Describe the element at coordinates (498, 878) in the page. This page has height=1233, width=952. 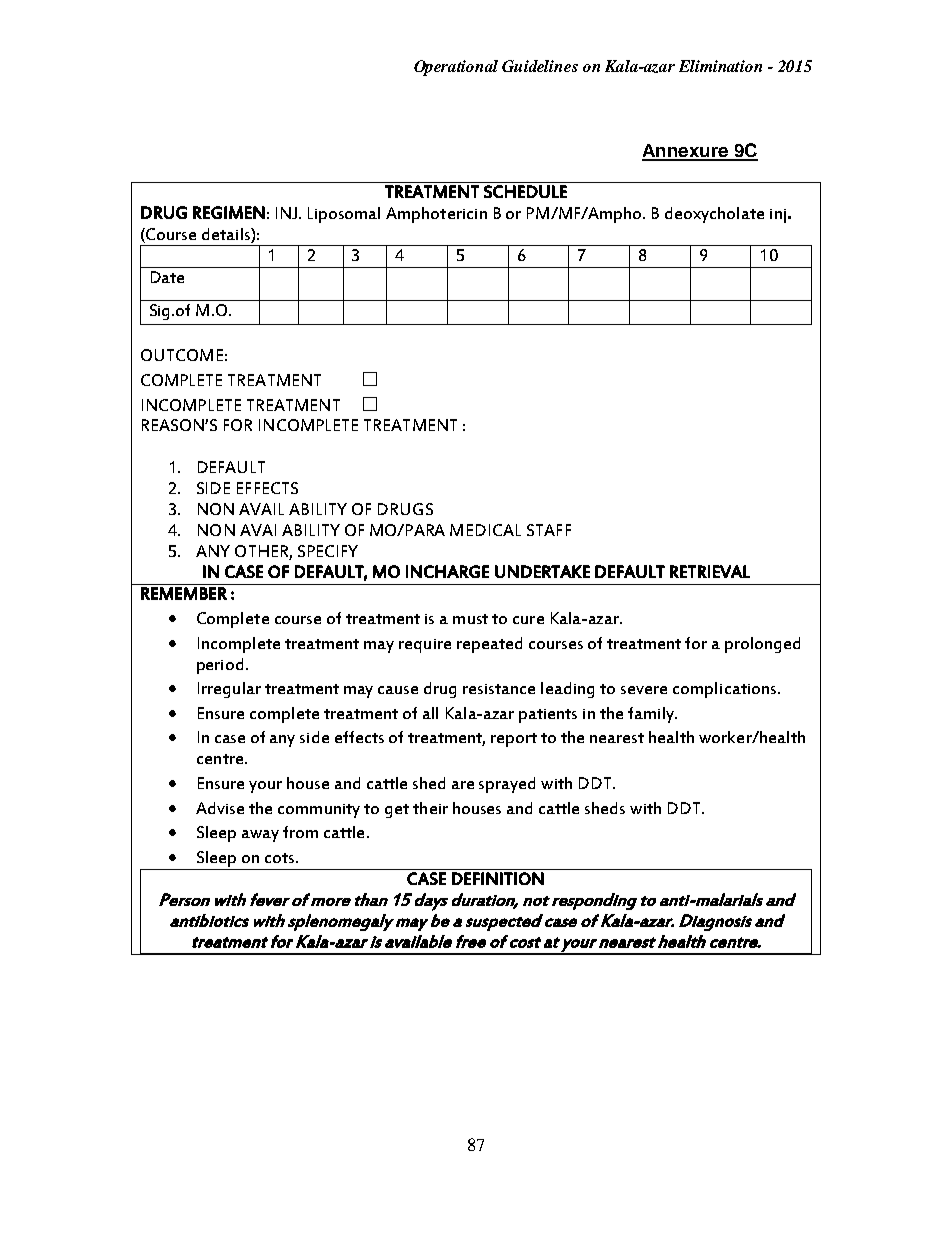
I see `DEFINITION` at that location.
